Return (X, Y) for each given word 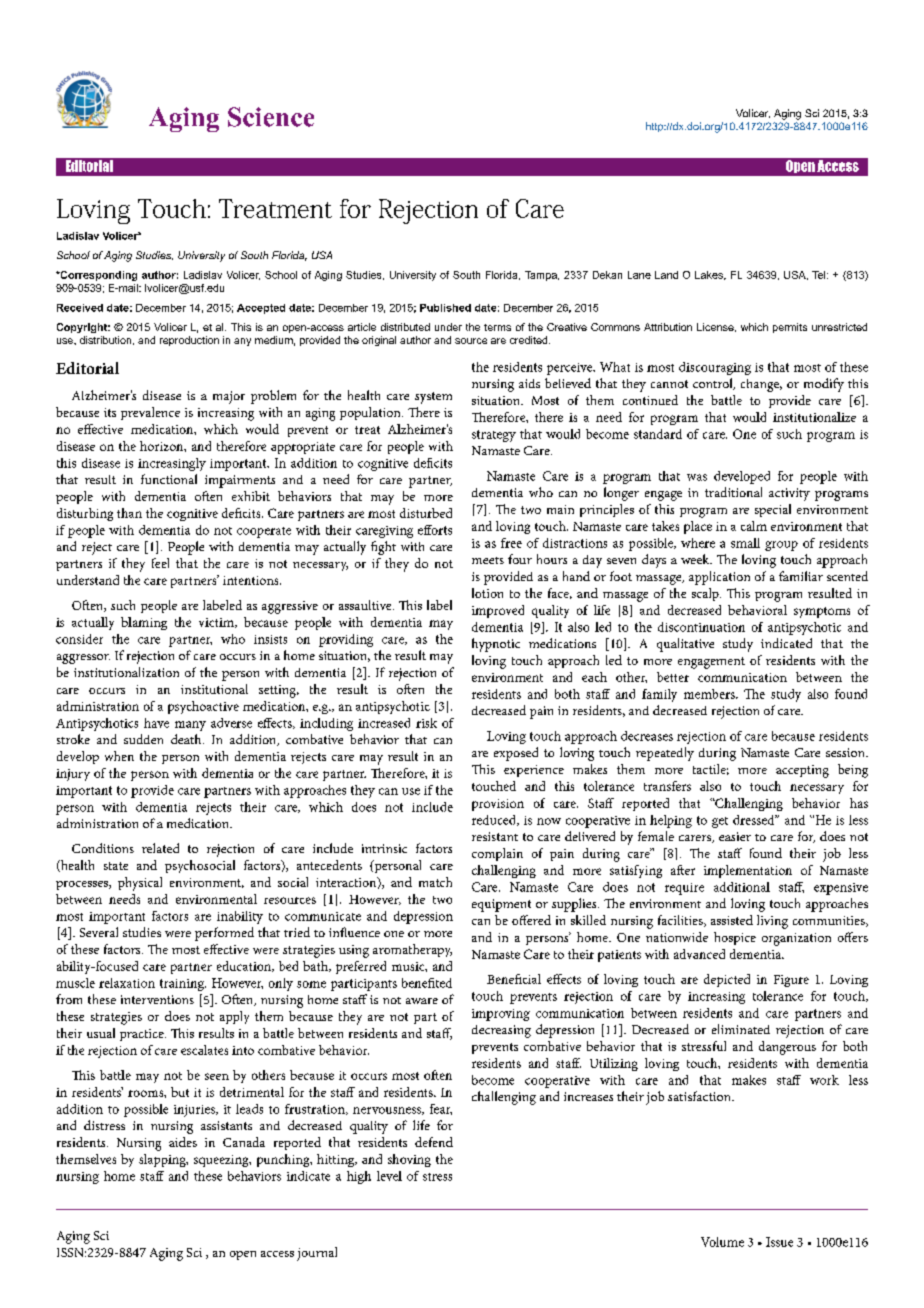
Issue (779, 1242)
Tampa (542, 276)
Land (666, 275)
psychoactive (203, 707)
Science (271, 117)
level (389, 1176)
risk (426, 723)
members (710, 694)
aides (183, 1142)
